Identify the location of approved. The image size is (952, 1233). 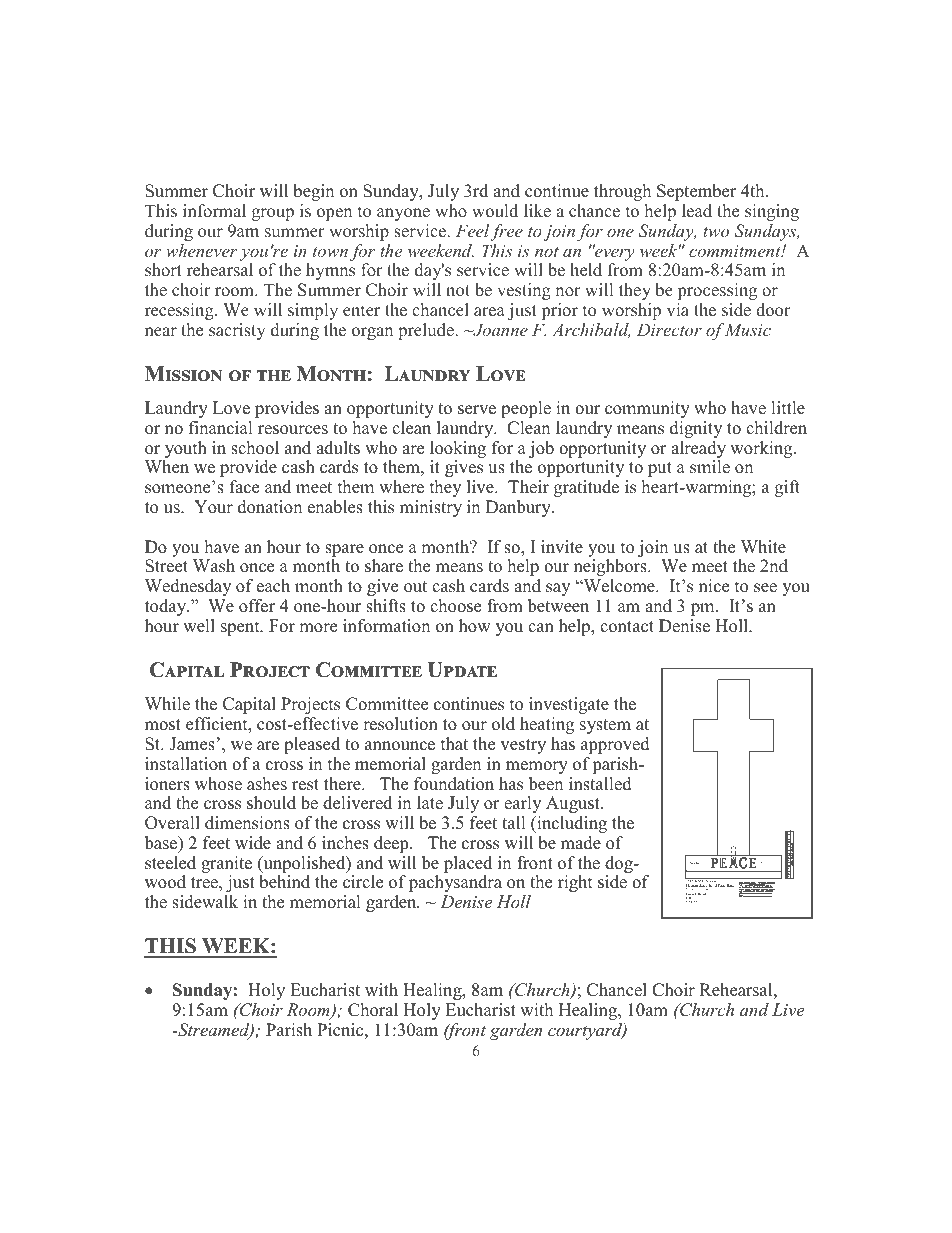
(615, 745).
